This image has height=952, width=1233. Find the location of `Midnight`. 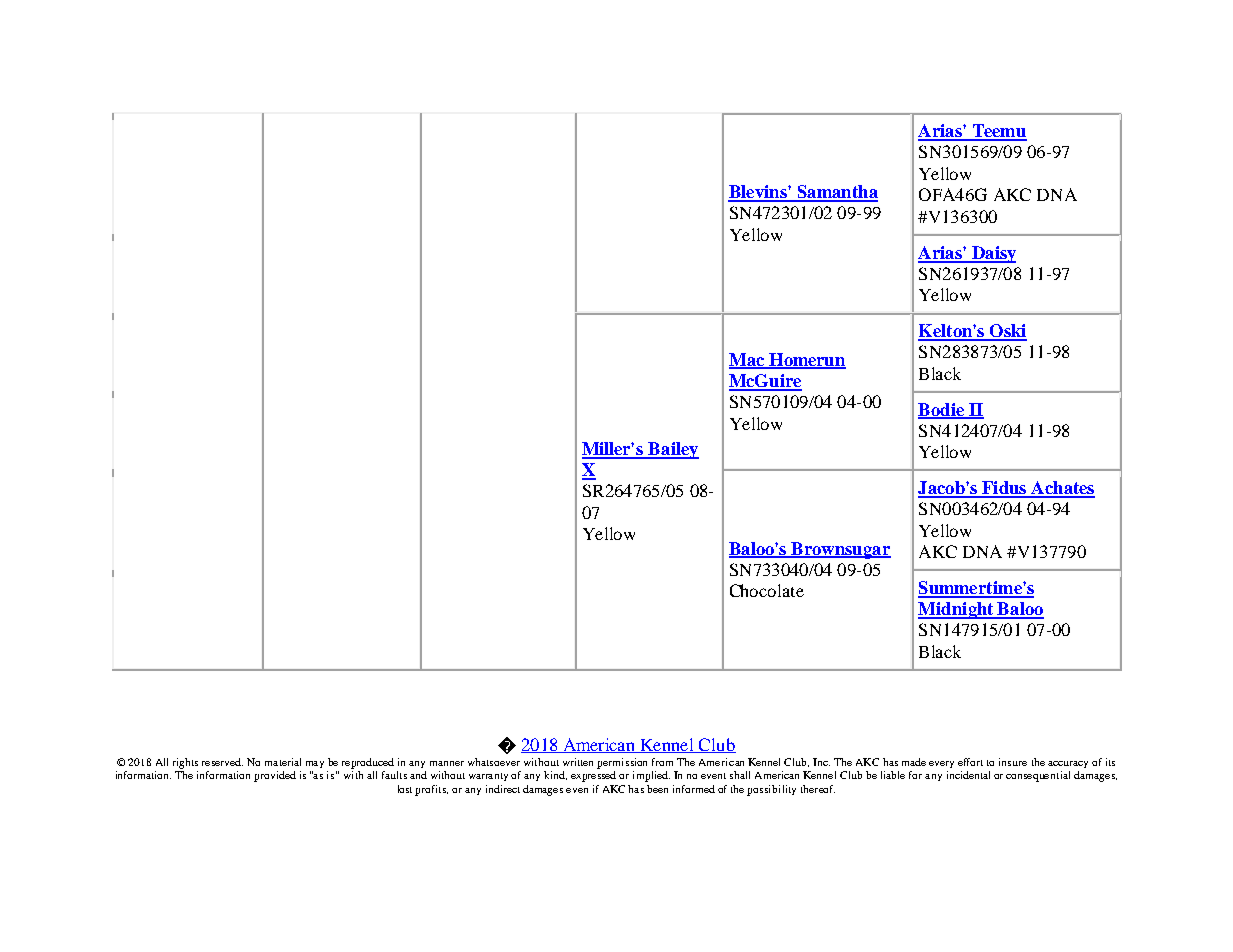

Midnight is located at coordinates (957, 610).
